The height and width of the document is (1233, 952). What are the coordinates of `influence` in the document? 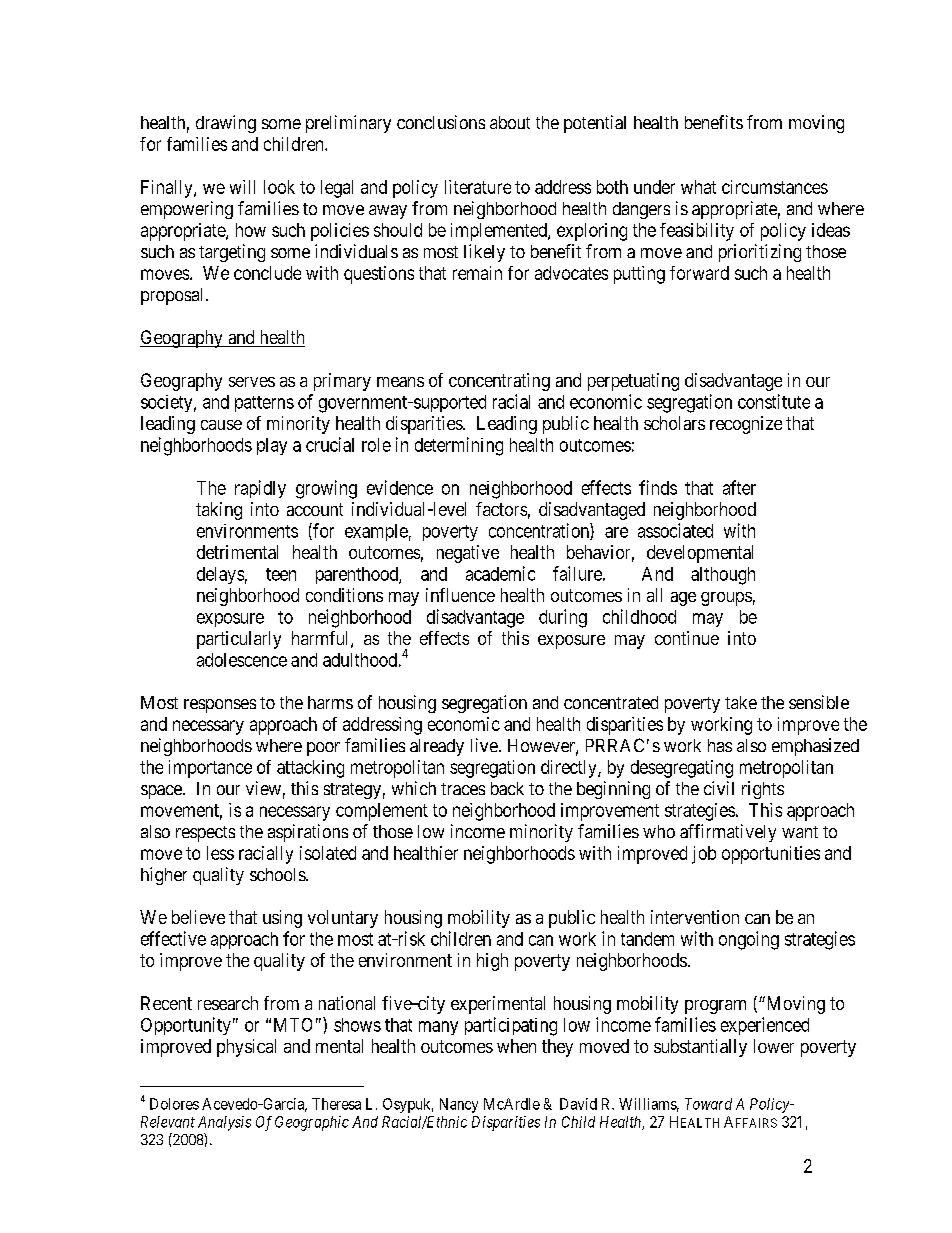 It's located at (460, 595).
